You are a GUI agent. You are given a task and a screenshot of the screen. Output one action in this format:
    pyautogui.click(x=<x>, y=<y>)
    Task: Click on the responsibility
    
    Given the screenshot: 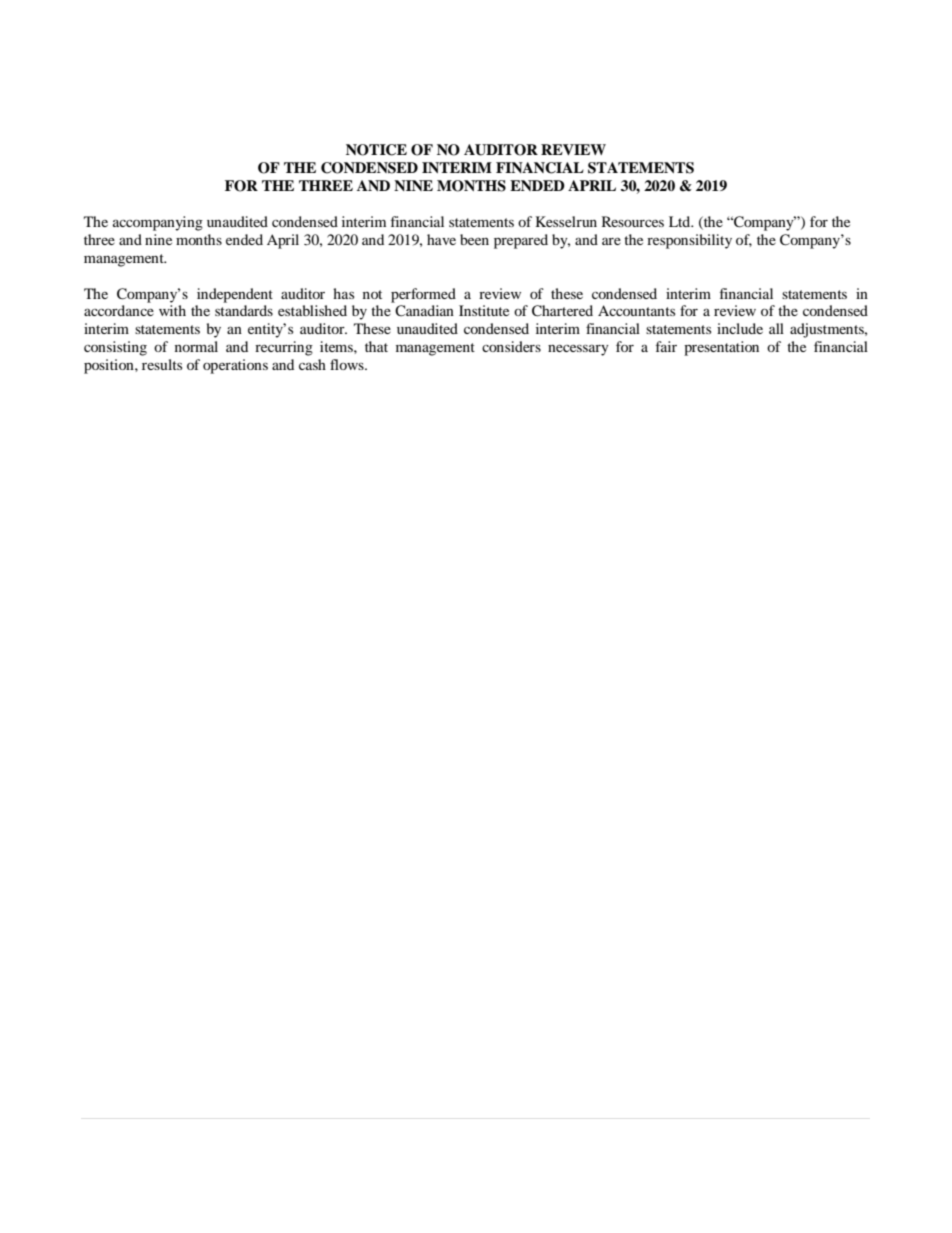 What is the action you would take?
    pyautogui.click(x=689, y=241)
